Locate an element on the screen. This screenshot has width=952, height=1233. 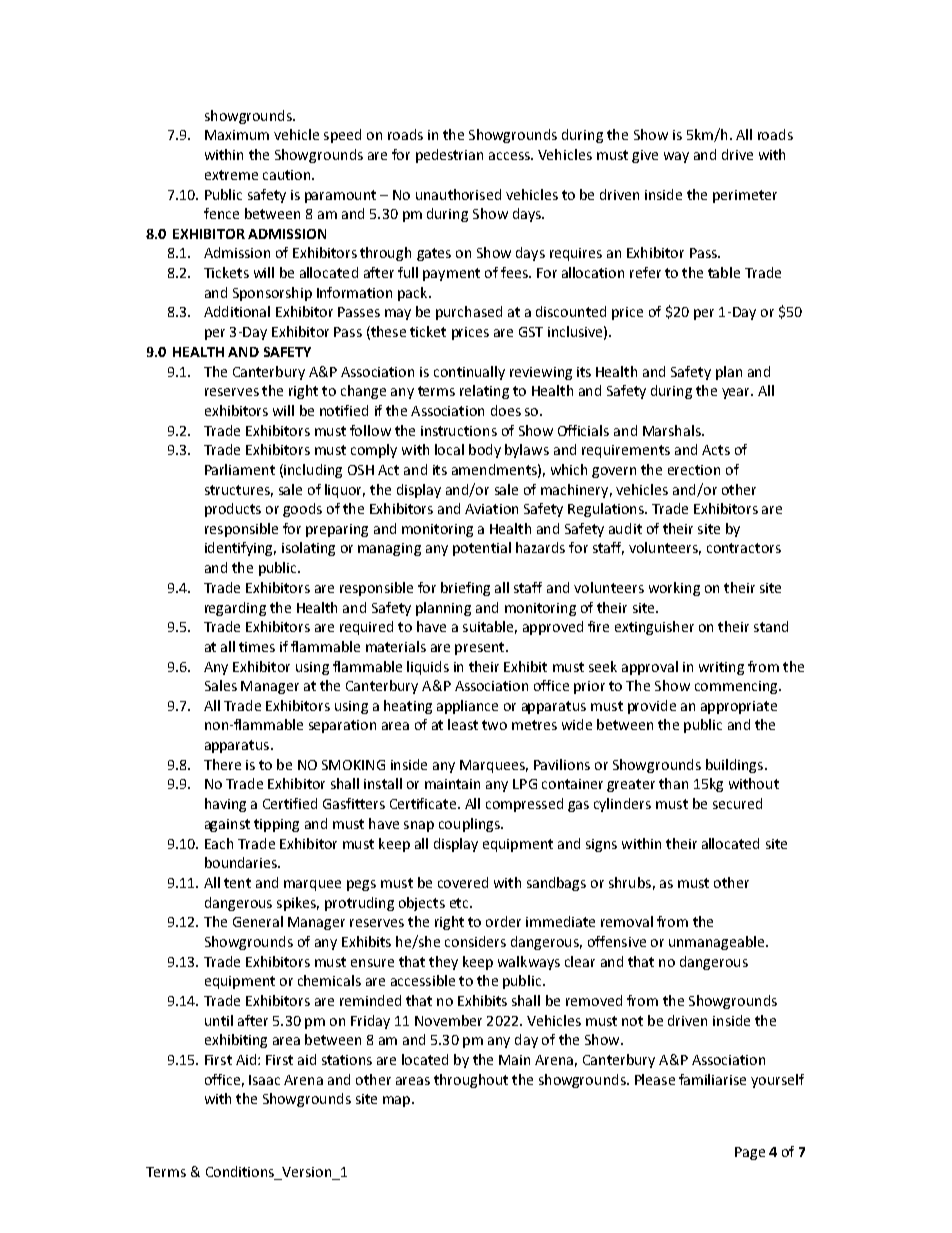
perimeter is located at coordinates (745, 196).
